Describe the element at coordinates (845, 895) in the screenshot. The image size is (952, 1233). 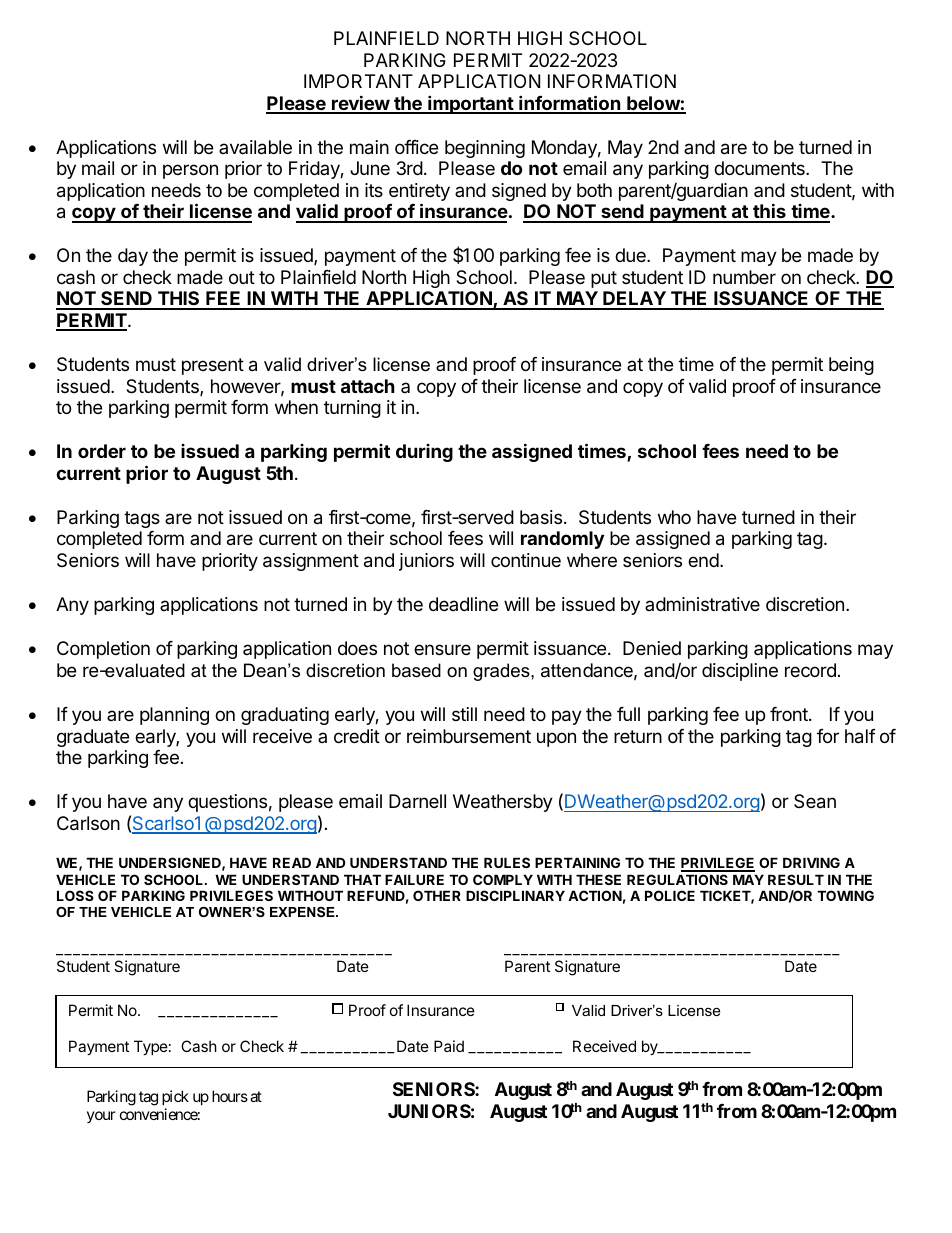
I see `TOWING` at that location.
